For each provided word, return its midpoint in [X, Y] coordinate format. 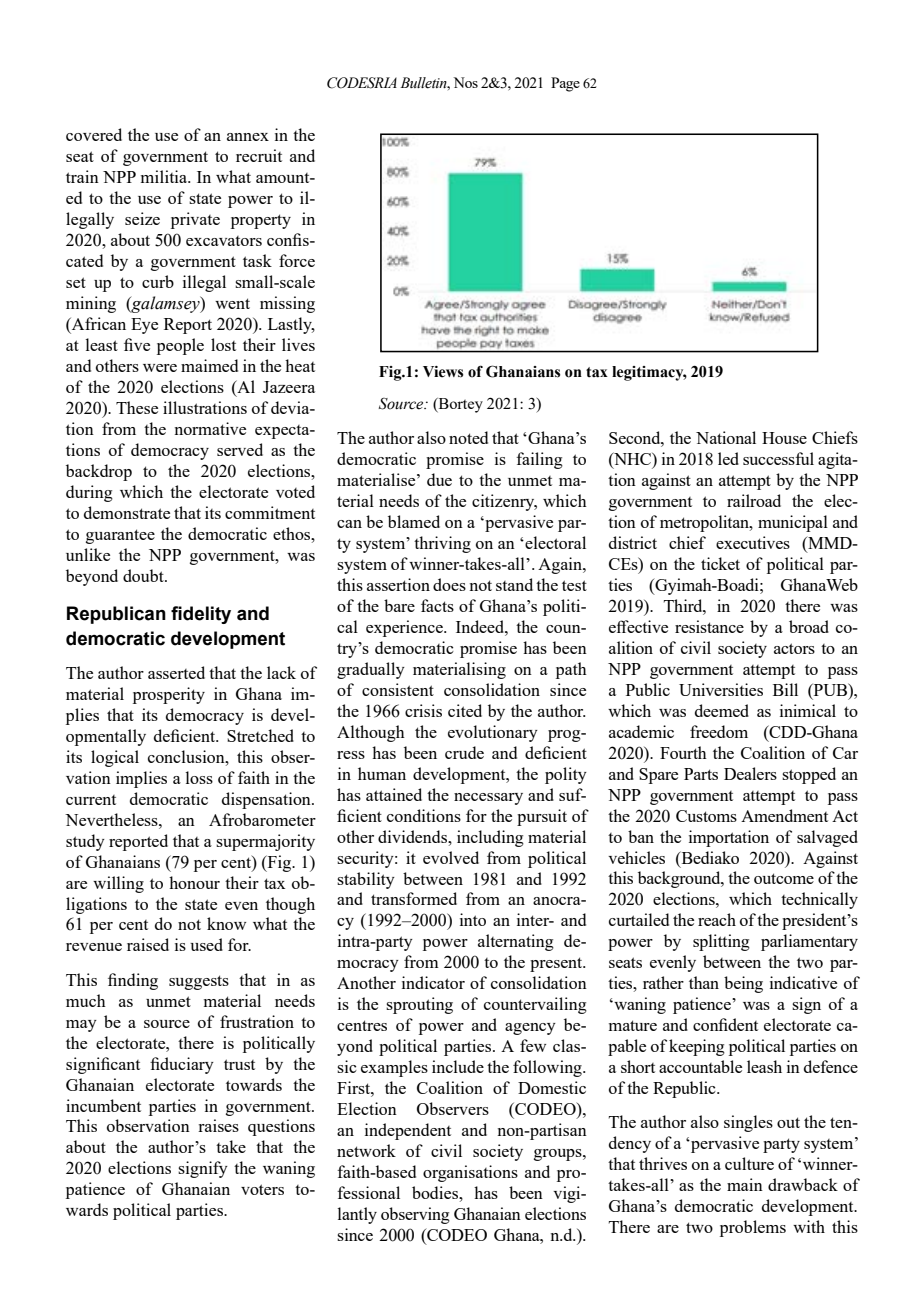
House [784, 438]
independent [408, 1131]
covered [94, 134]
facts [437, 605]
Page [565, 84]
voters [262, 1189]
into [473, 919]
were [160, 368]
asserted [176, 672]
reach [717, 919]
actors [794, 648]
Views [443, 372]
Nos [465, 82]
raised [148, 944]
